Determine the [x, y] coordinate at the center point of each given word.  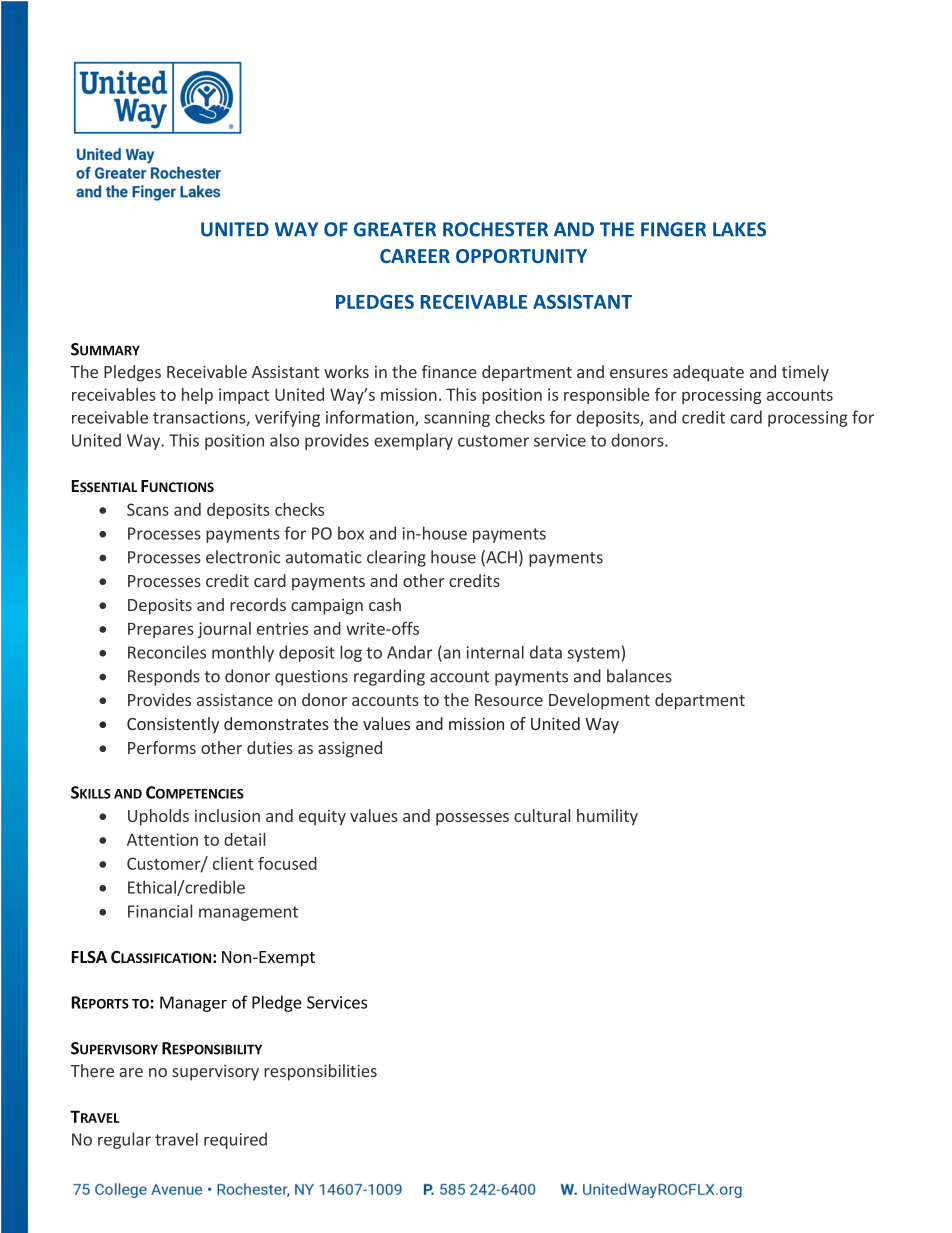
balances [639, 676]
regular [124, 1140]
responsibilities [320, 1072]
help [197, 396]
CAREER [415, 256]
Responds [164, 677]
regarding [389, 677]
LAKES [739, 229]
